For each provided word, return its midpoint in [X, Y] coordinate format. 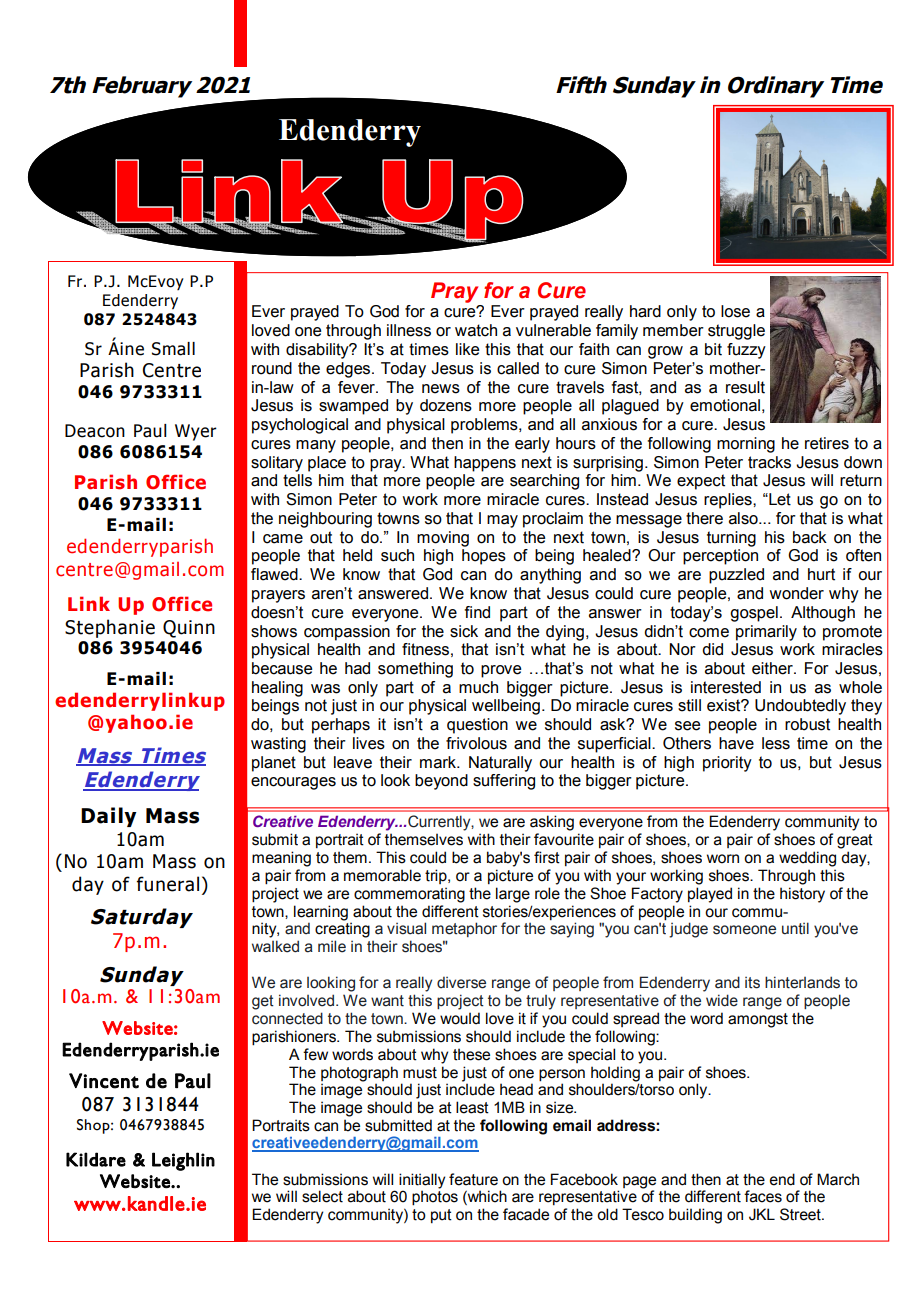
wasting [278, 745]
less [776, 743]
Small [173, 349]
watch [476, 330]
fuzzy [746, 351]
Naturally [500, 764]
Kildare [96, 1159]
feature [473, 1179]
